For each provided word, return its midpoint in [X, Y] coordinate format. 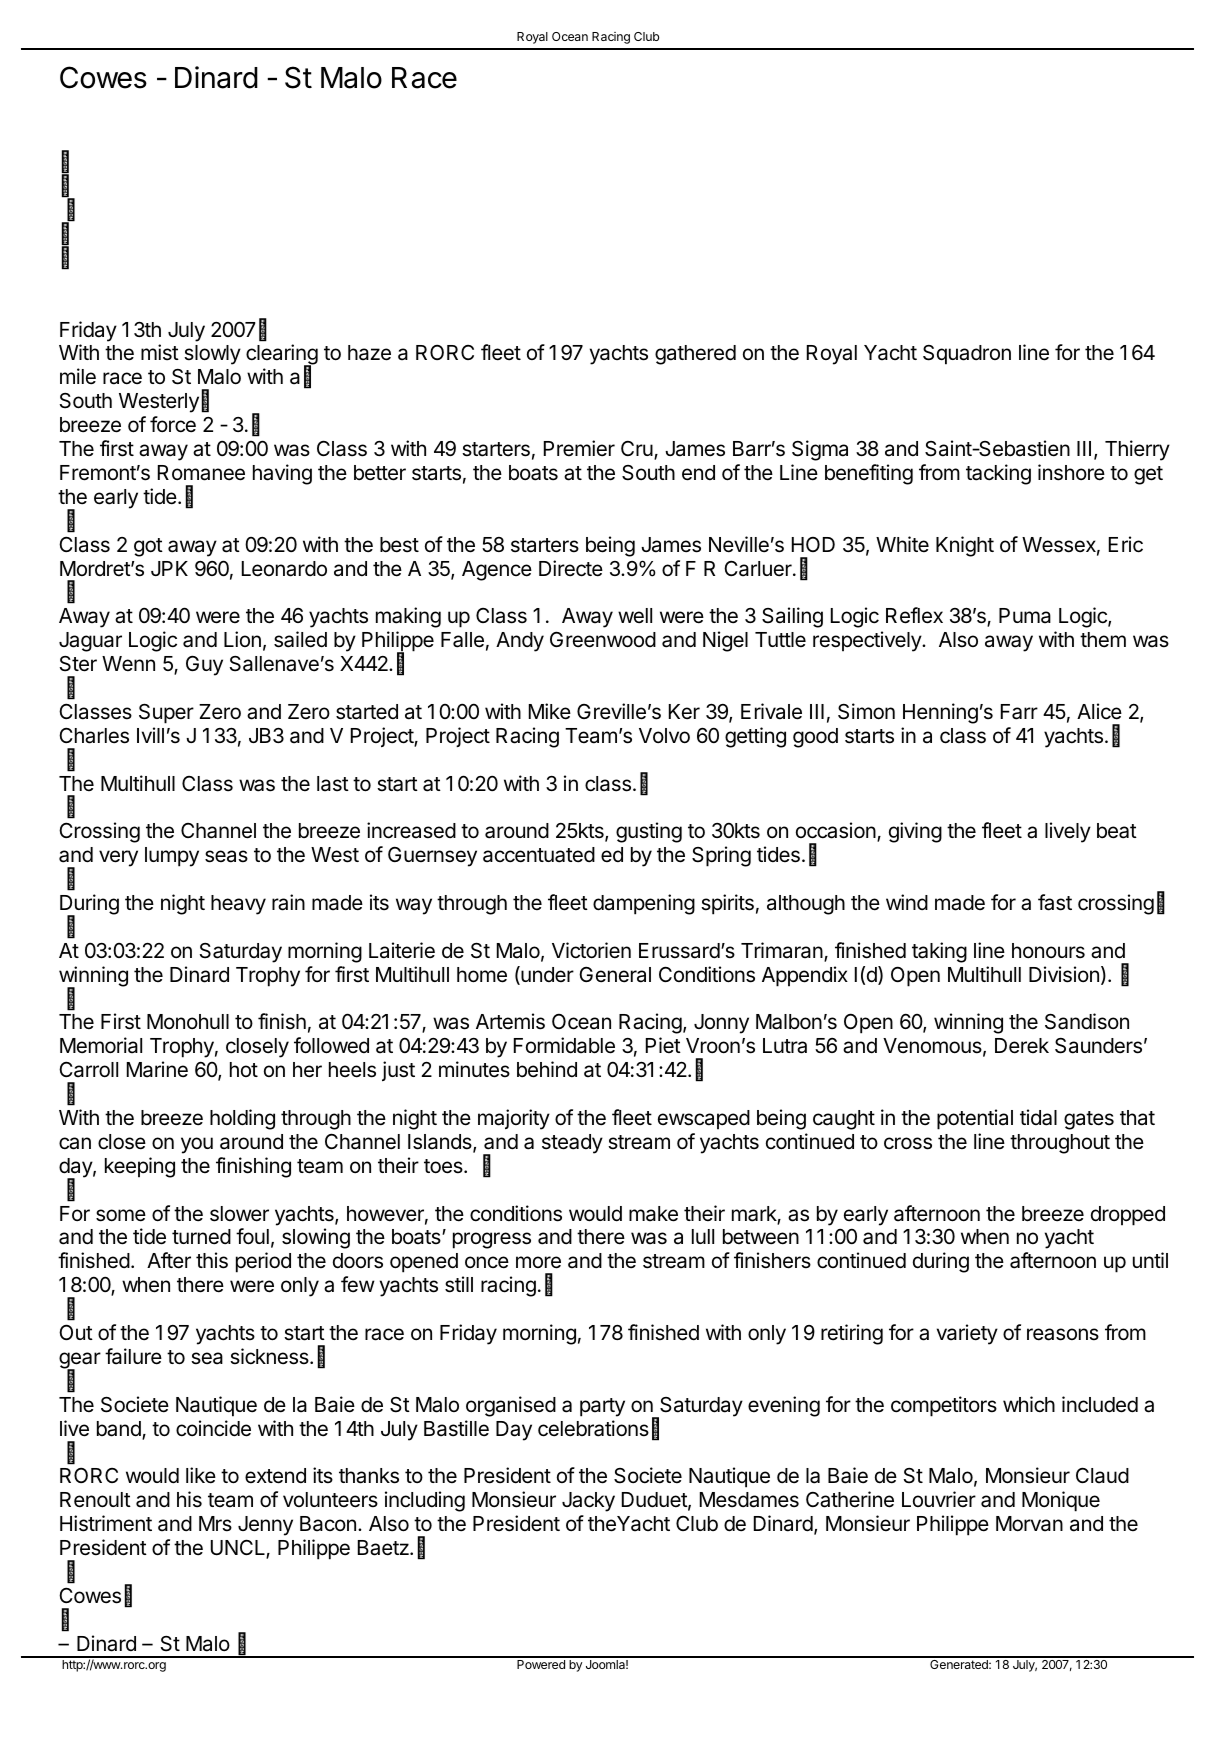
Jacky [588, 1502]
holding [242, 1119]
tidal [1038, 1117]
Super [166, 713]
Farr [1019, 712]
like [201, 1475]
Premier [579, 448]
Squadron [967, 355]
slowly [212, 355]
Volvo [664, 736]
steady [572, 1144]
